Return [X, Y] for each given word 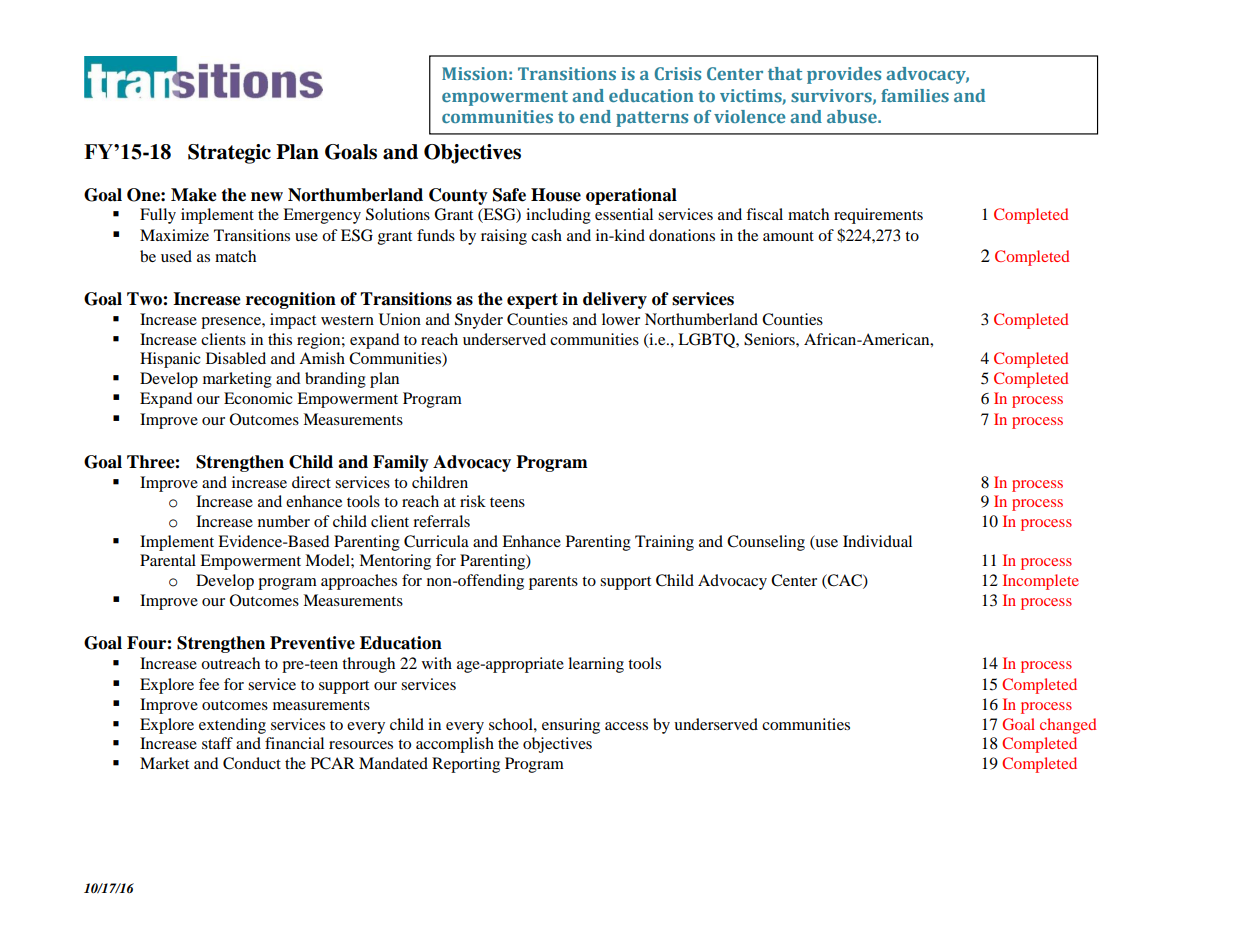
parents [553, 583]
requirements [878, 216]
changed [1068, 726]
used [176, 256]
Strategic [229, 154]
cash [546, 235]
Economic [258, 398]
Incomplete [1041, 582]
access [626, 726]
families [915, 95]
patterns [652, 119]
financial [294, 743]
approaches [359, 582]
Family [401, 463]
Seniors [770, 339]
